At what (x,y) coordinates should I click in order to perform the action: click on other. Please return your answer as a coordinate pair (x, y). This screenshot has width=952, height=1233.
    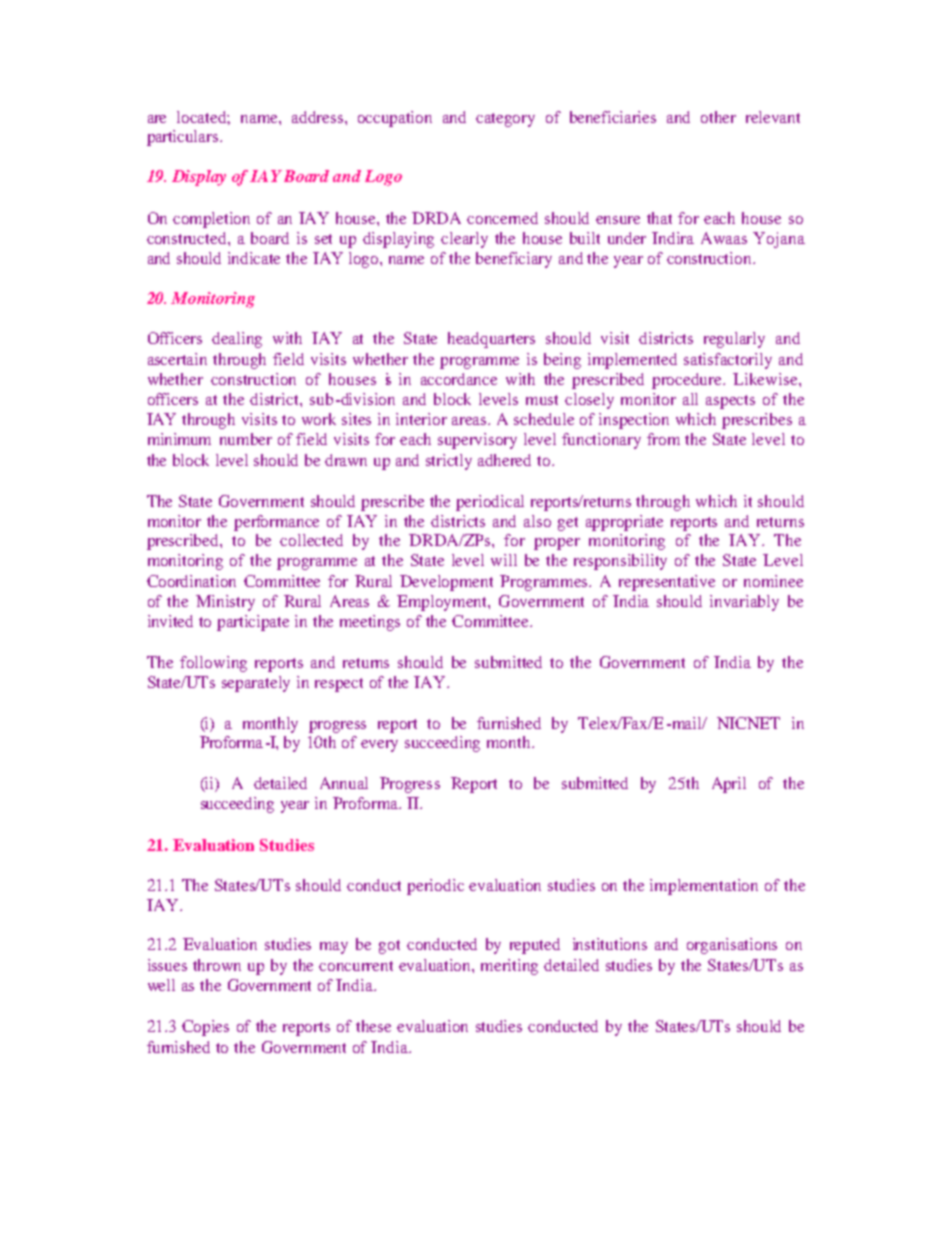
    Looking at the image, I should click on (718, 117).
